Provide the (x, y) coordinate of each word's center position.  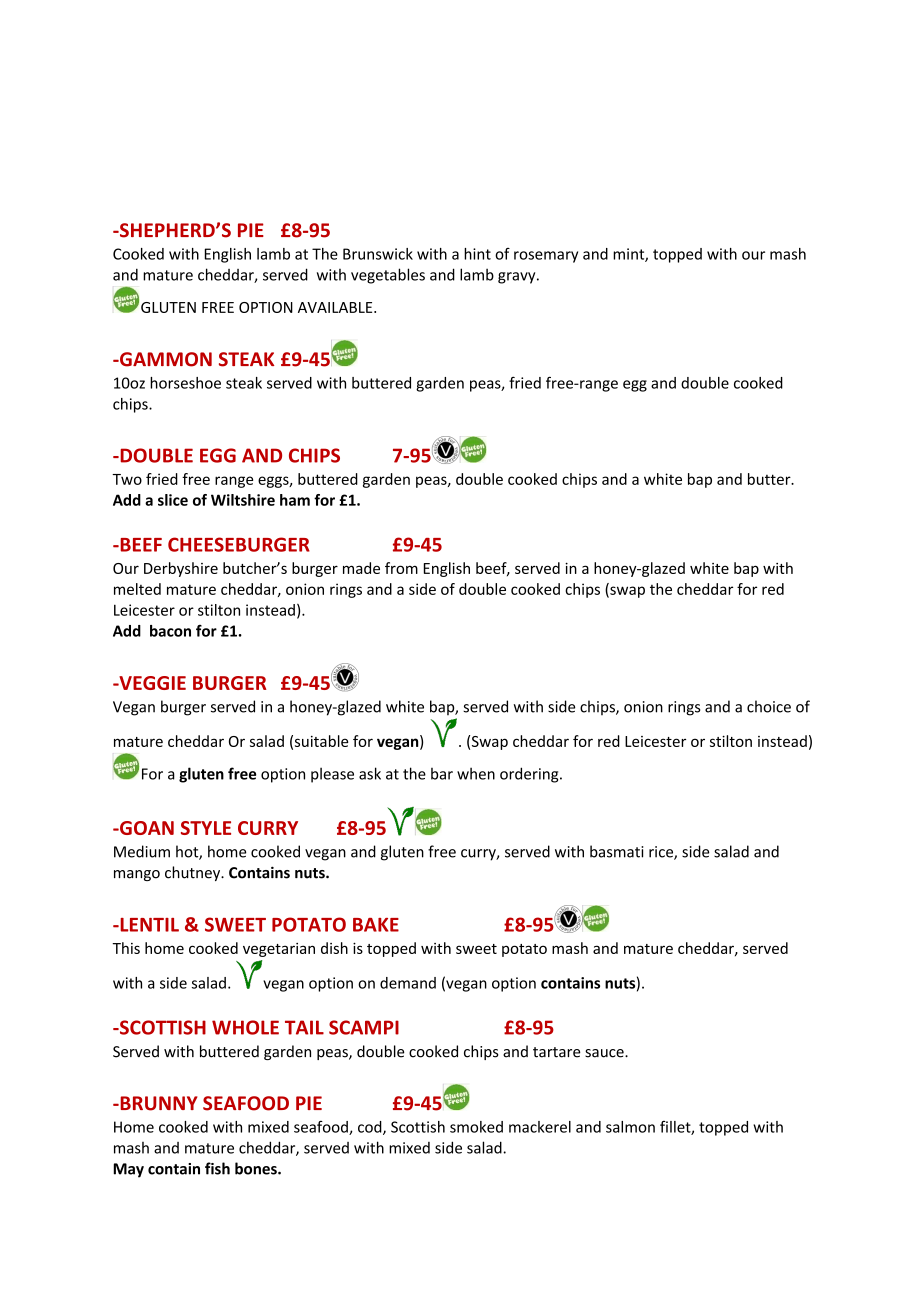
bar (442, 774)
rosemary (546, 257)
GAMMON (165, 359)
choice (769, 706)
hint (477, 254)
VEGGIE (151, 683)
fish (217, 1168)
